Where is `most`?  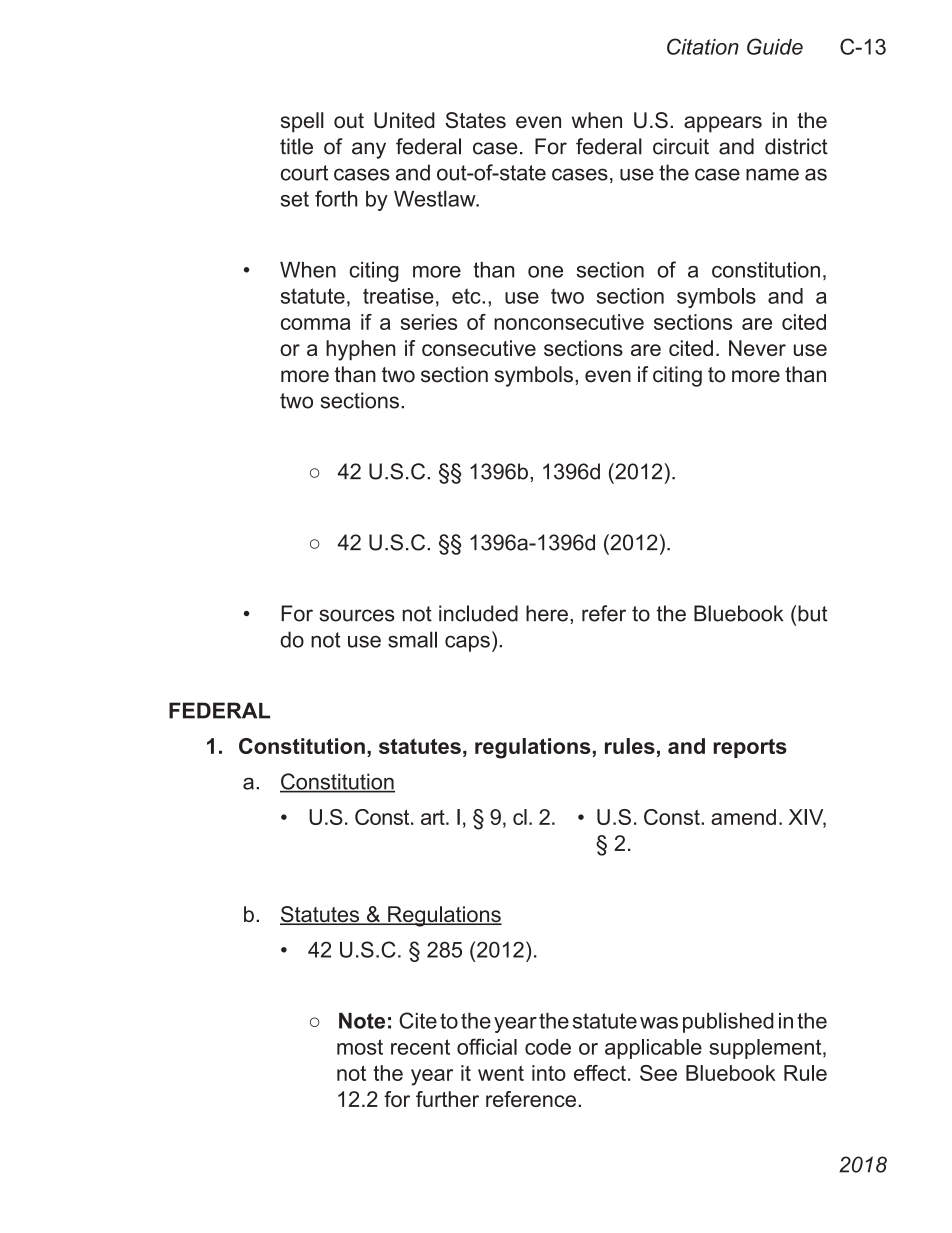 most is located at coordinates (360, 1047).
